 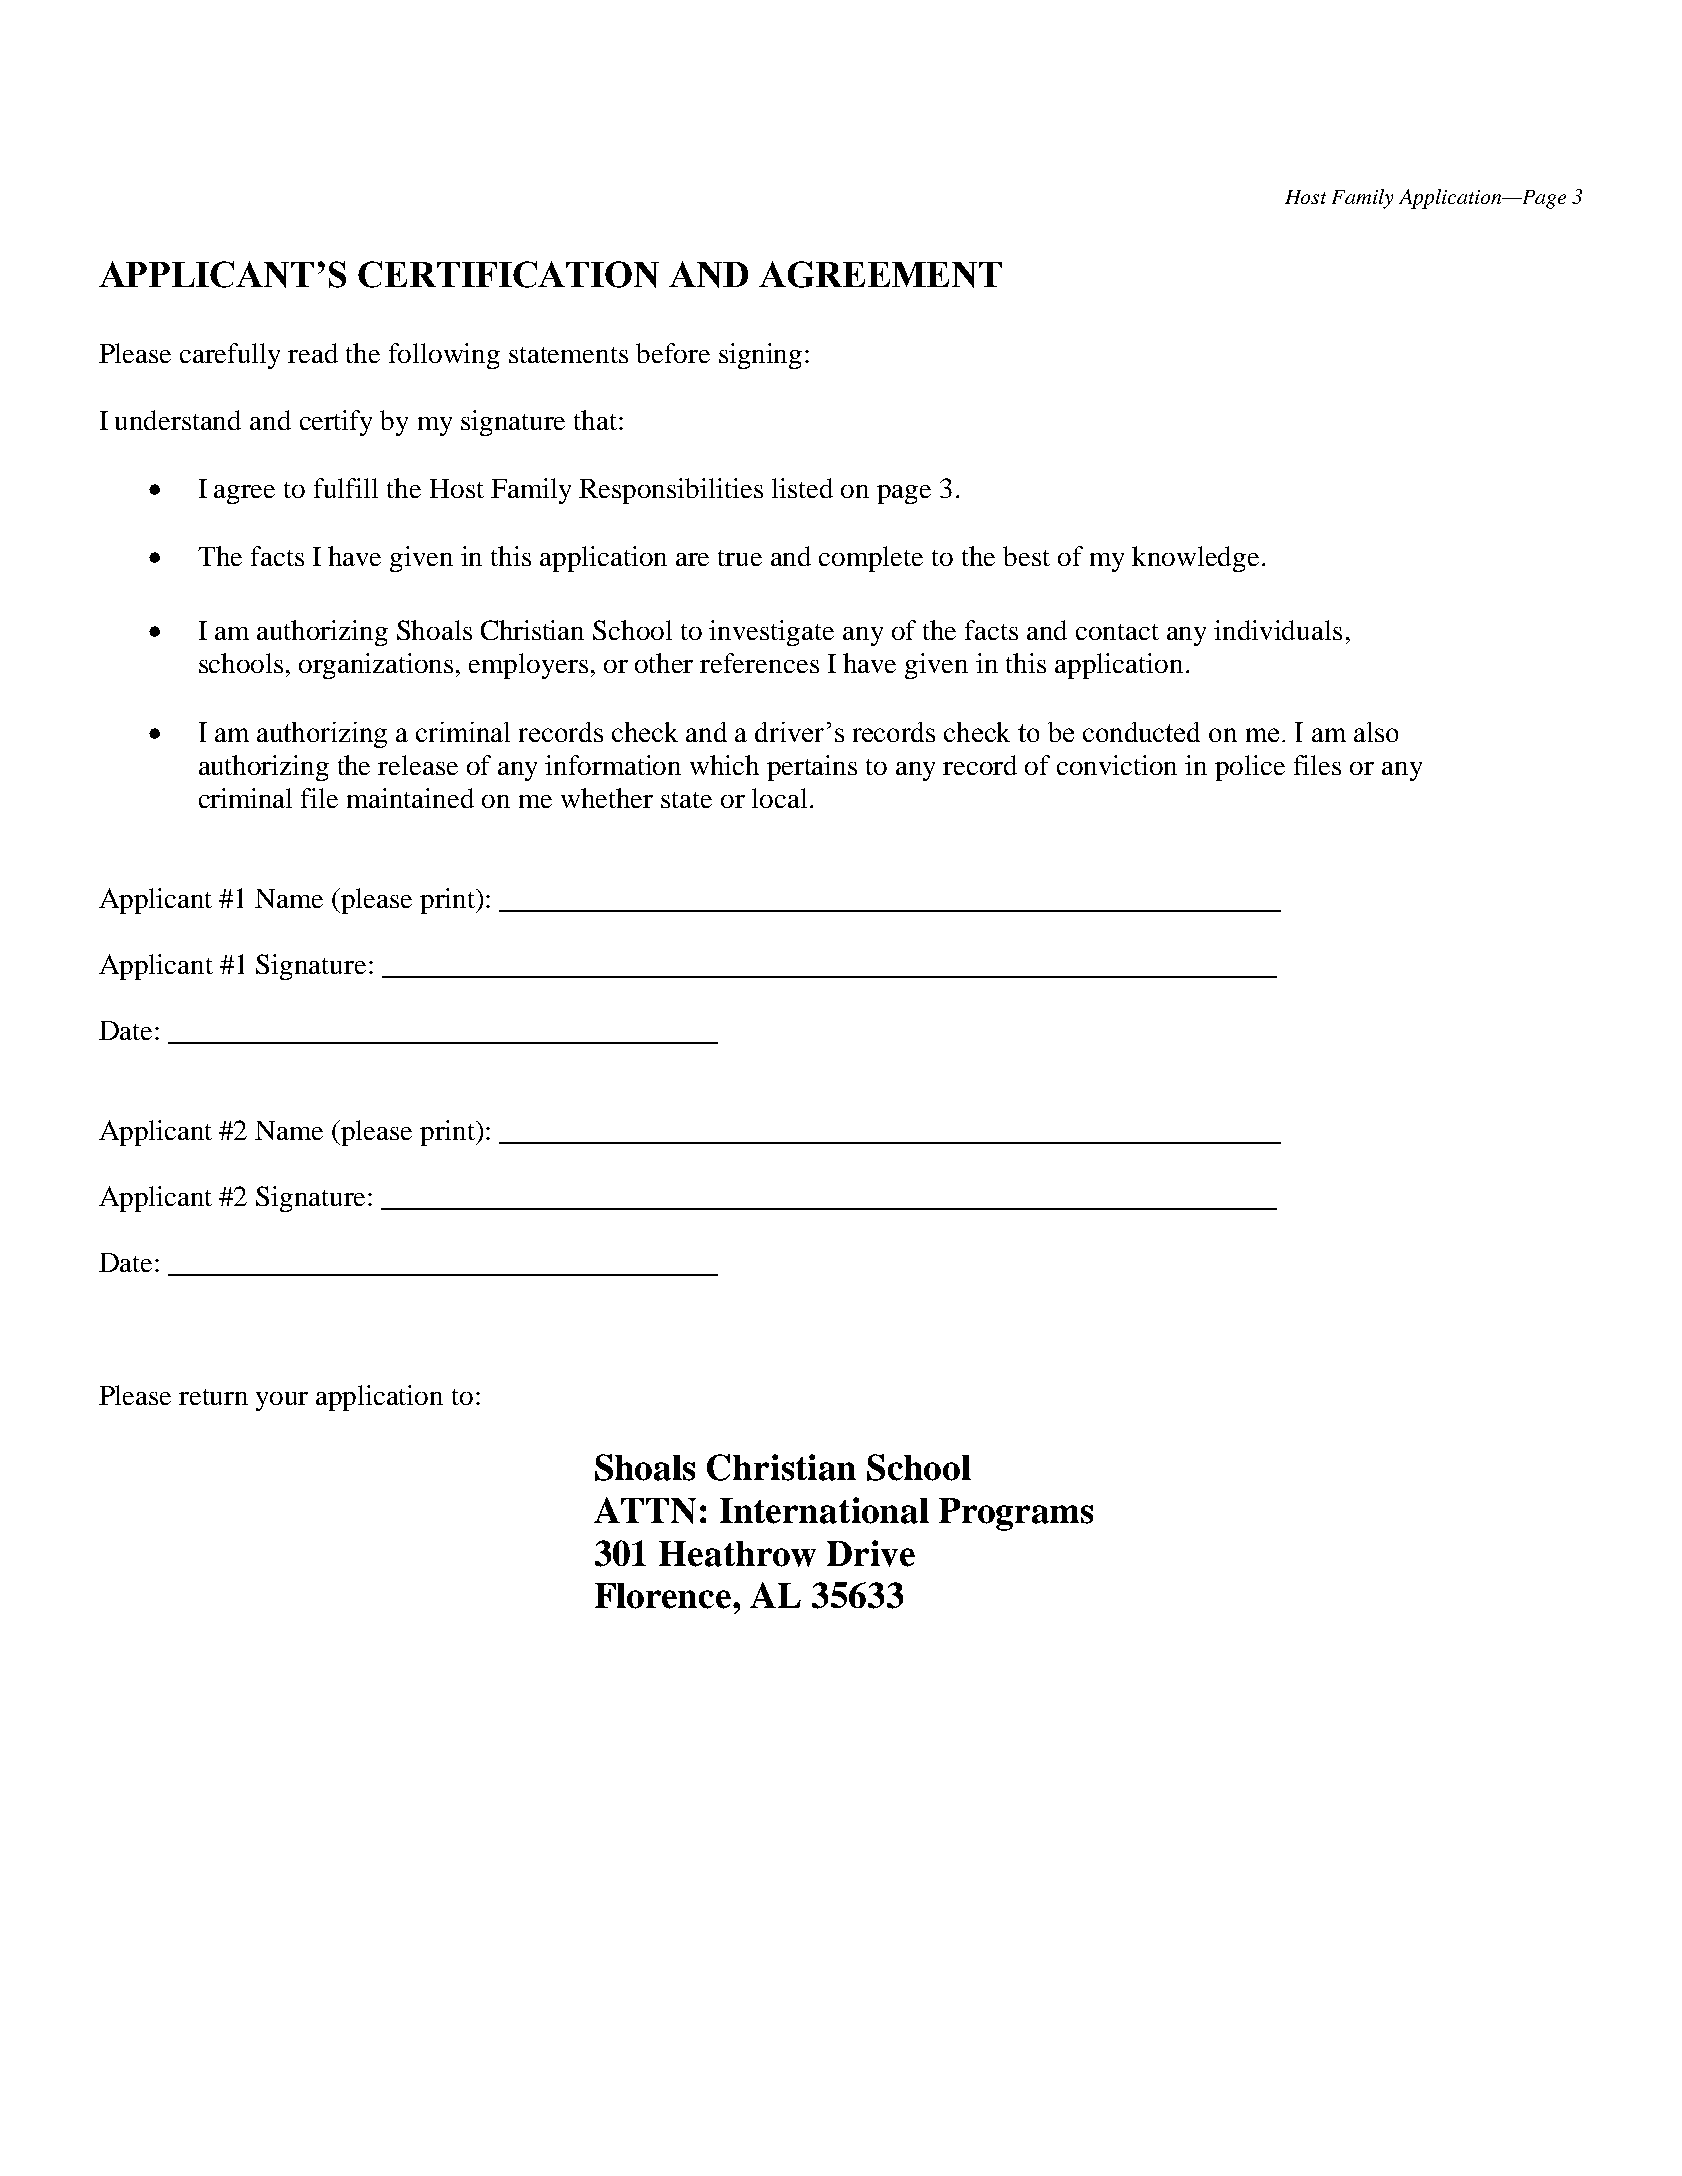 What do you see at coordinates (737, 1554) in the page?
I see `Heathrow` at bounding box center [737, 1554].
